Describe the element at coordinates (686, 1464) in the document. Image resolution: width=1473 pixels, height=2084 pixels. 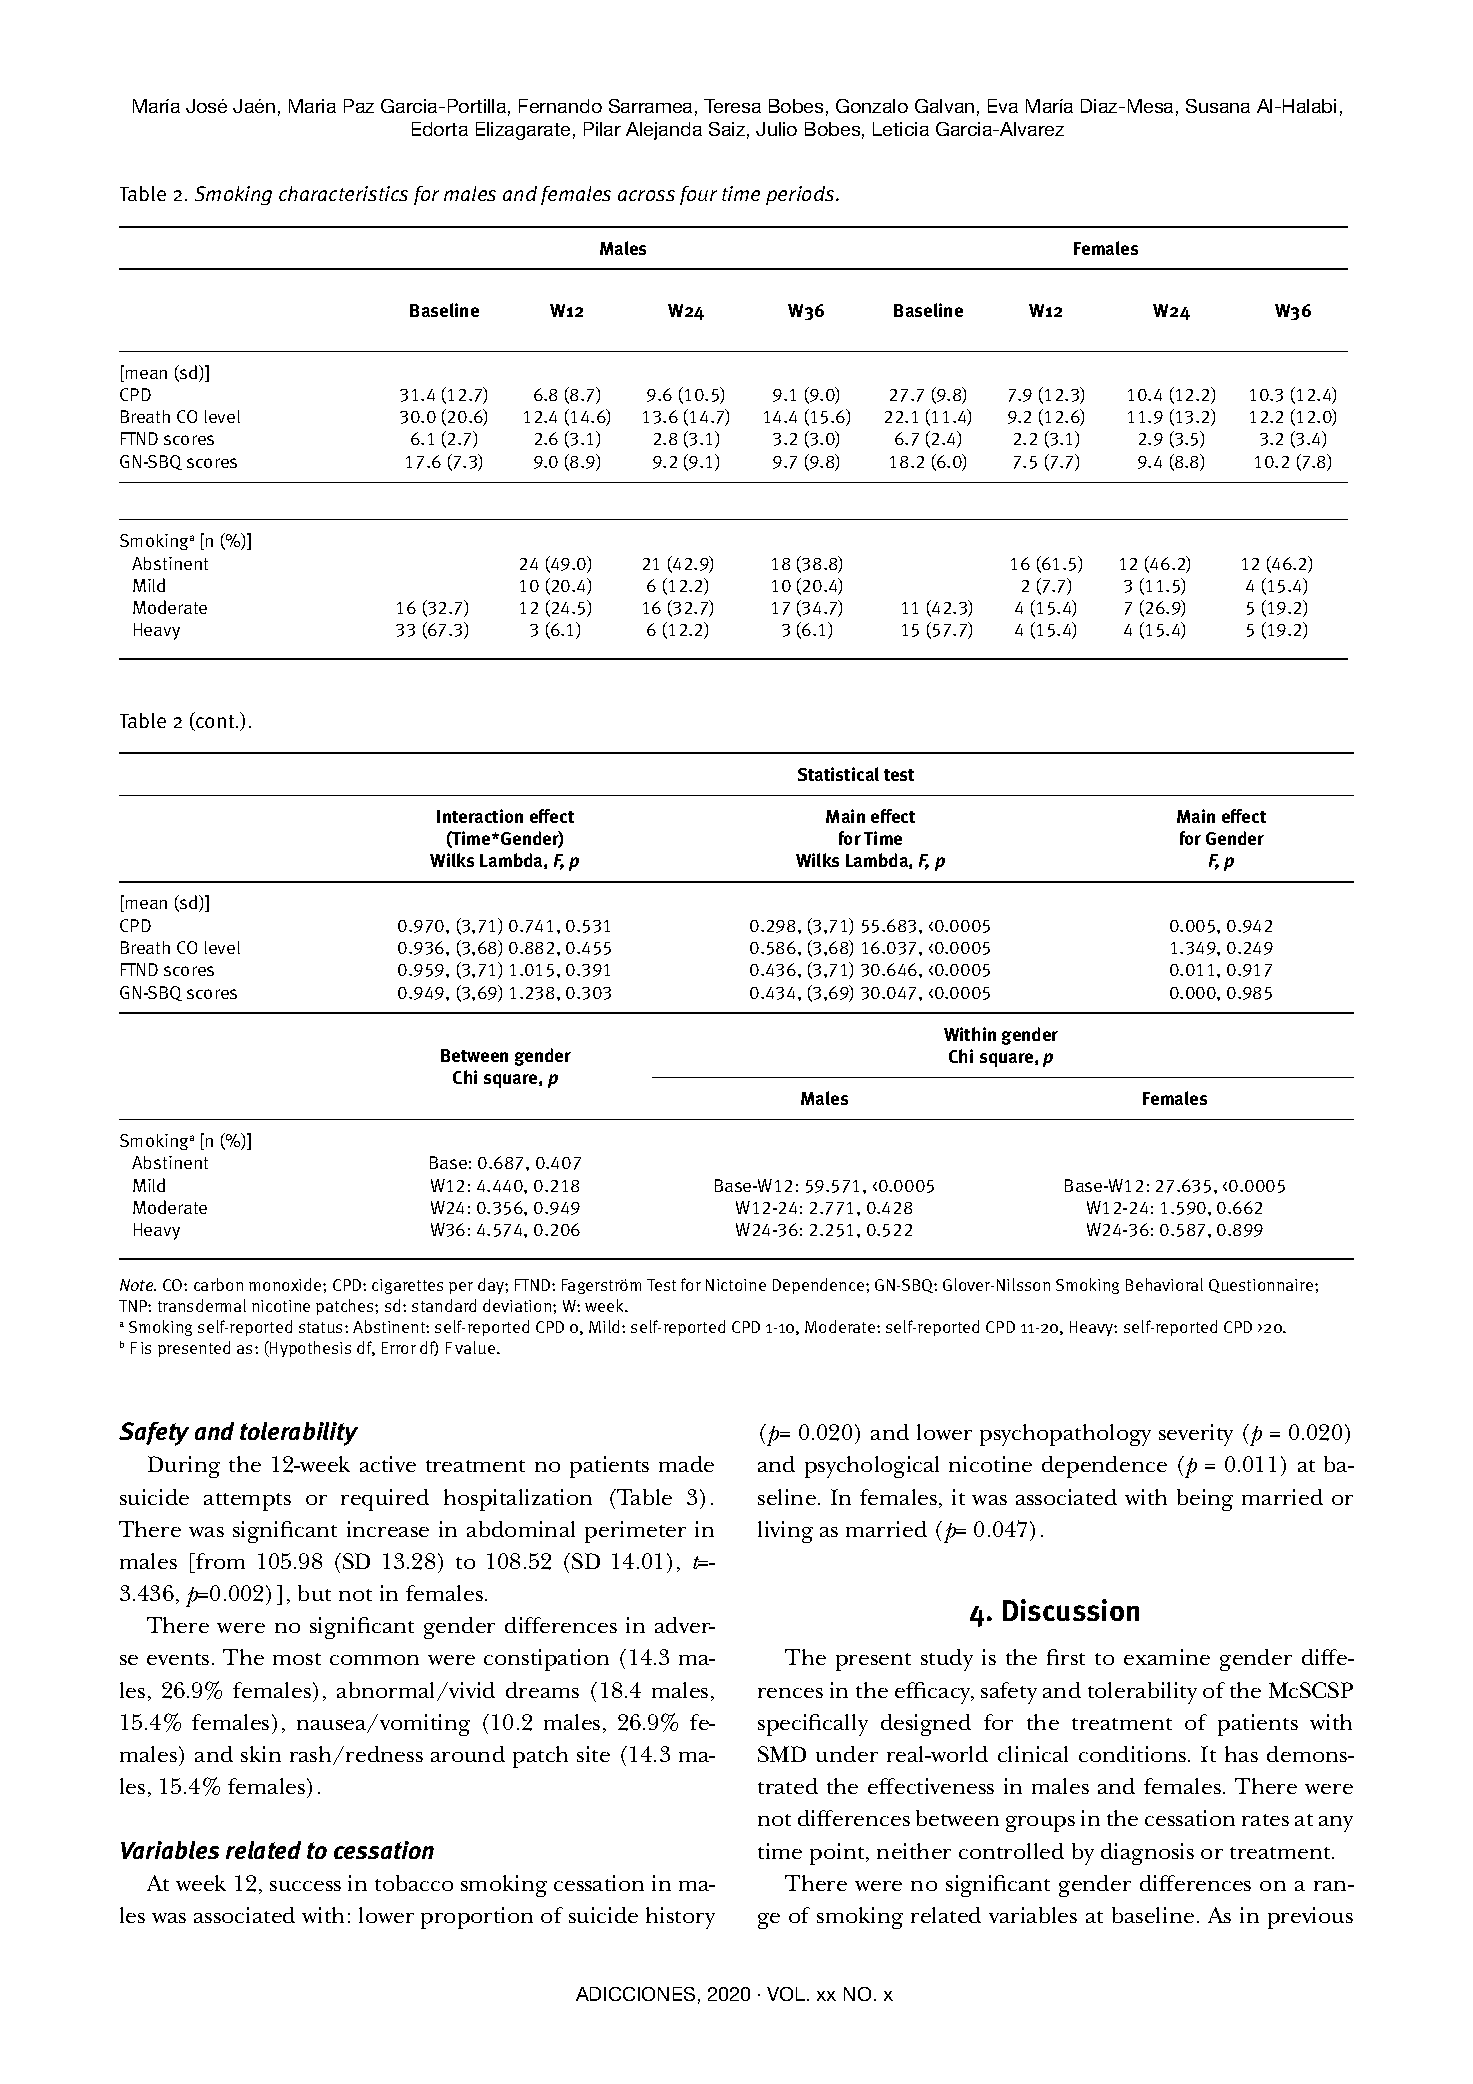
I see `made` at that location.
